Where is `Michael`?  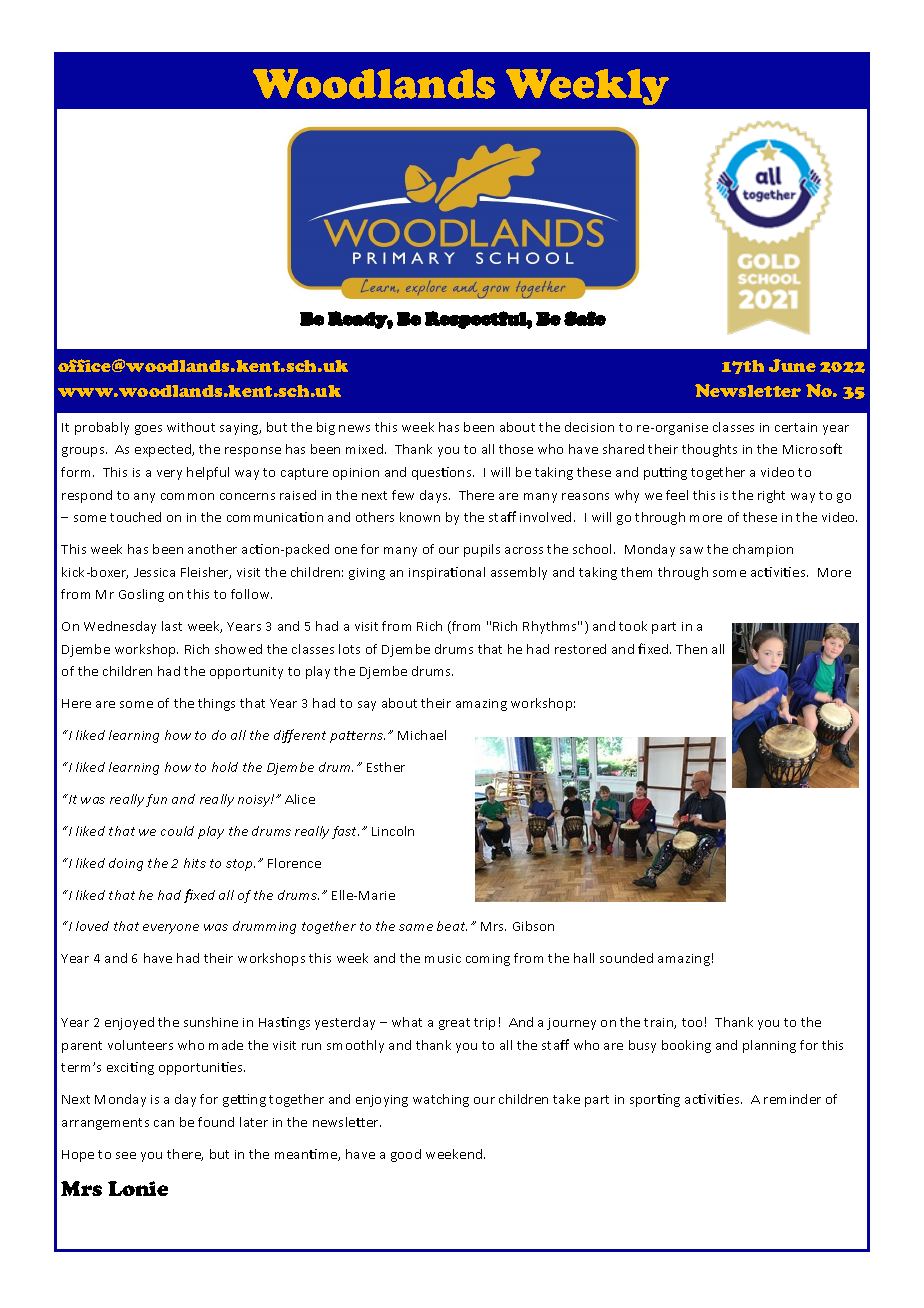
Michael is located at coordinates (422, 735).
